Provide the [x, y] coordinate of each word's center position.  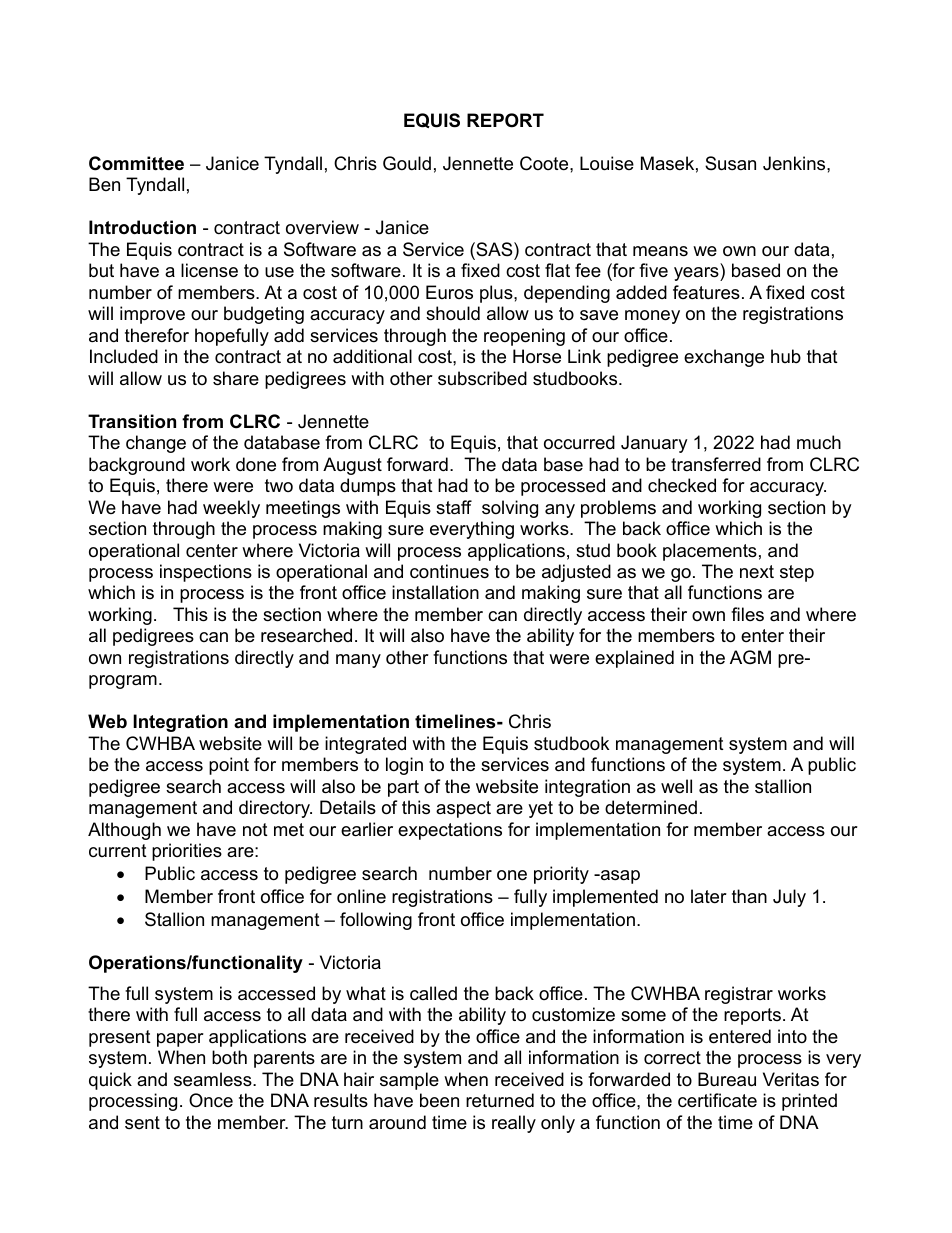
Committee [136, 163]
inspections [206, 573]
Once [211, 1100]
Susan [730, 163]
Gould [407, 163]
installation [435, 592]
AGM [750, 657]
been [439, 1100]
